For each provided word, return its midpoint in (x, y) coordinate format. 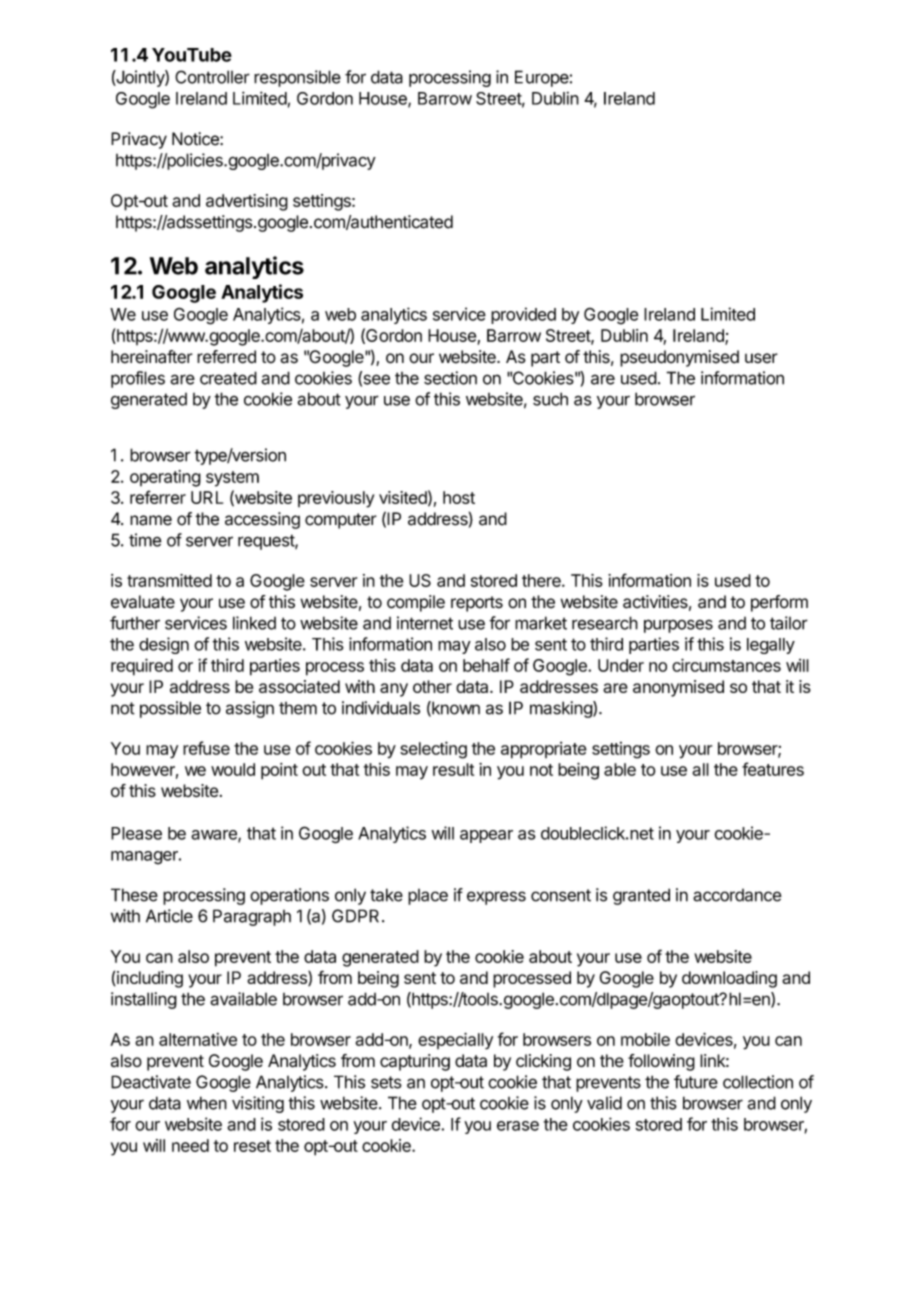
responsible (297, 78)
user (761, 358)
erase (518, 1126)
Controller (212, 77)
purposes (678, 626)
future (696, 1082)
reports (477, 604)
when (207, 1103)
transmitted (169, 580)
